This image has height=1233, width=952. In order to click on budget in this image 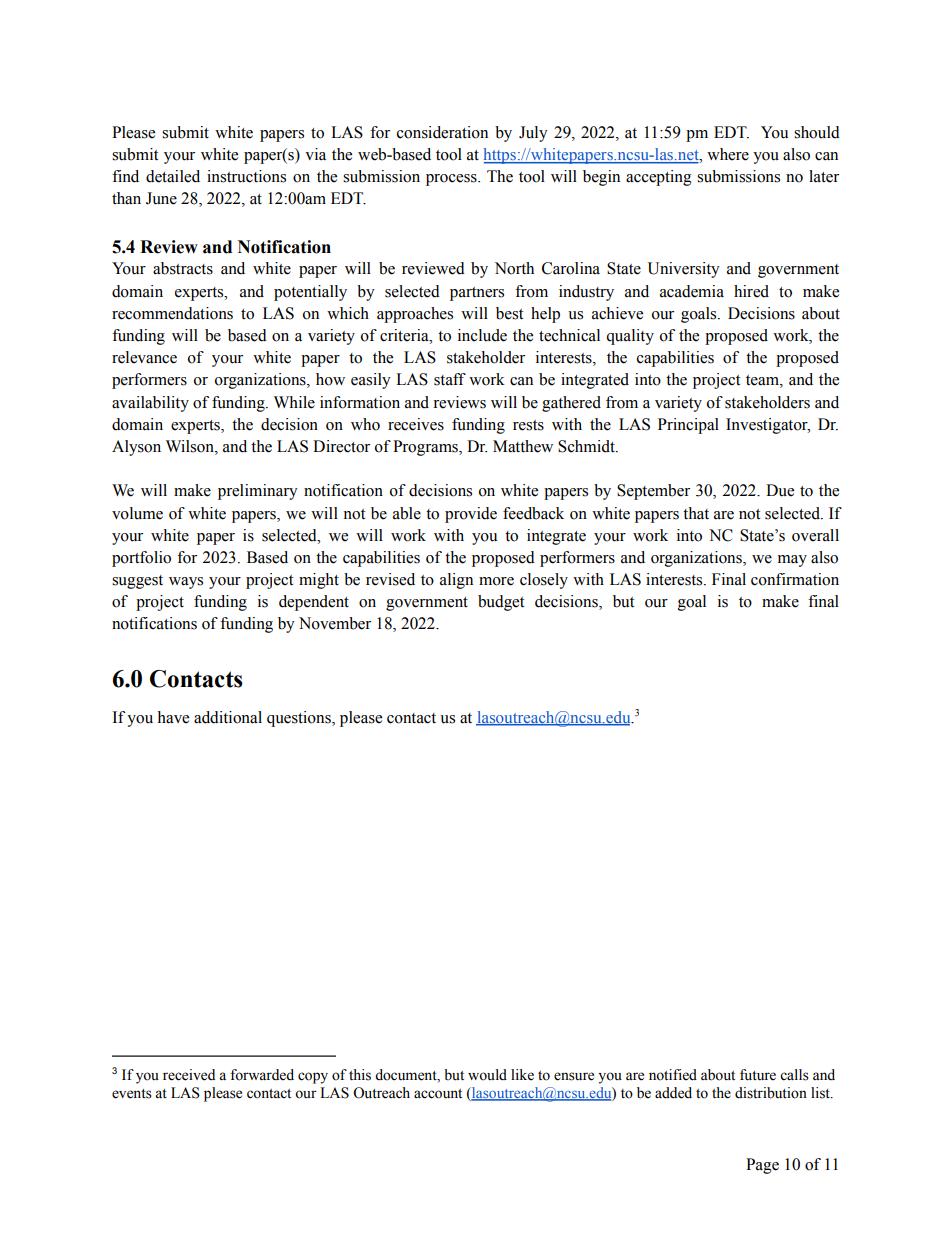, I will do `click(501, 603)`.
